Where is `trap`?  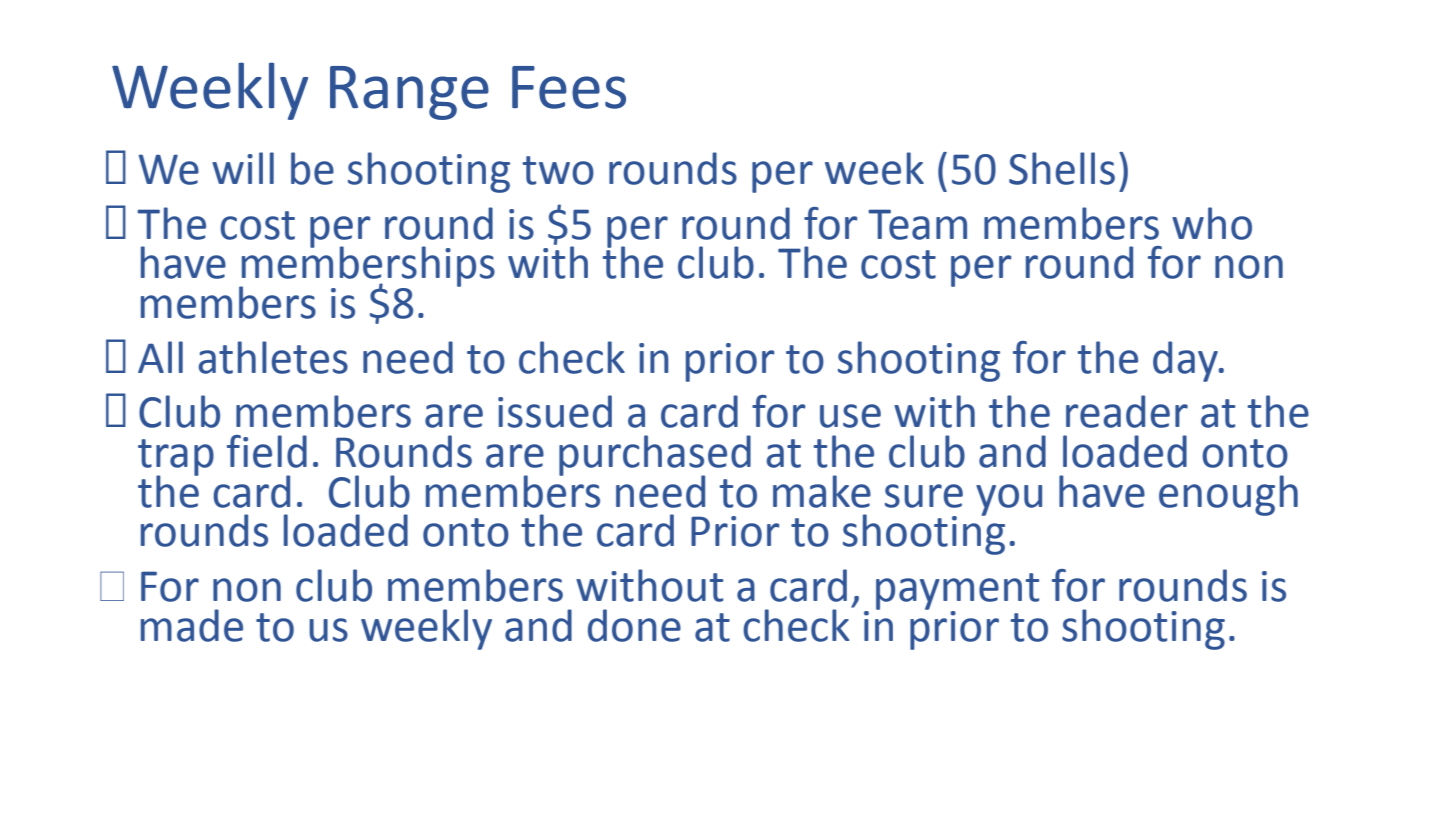 trap is located at coordinates (176, 458).
